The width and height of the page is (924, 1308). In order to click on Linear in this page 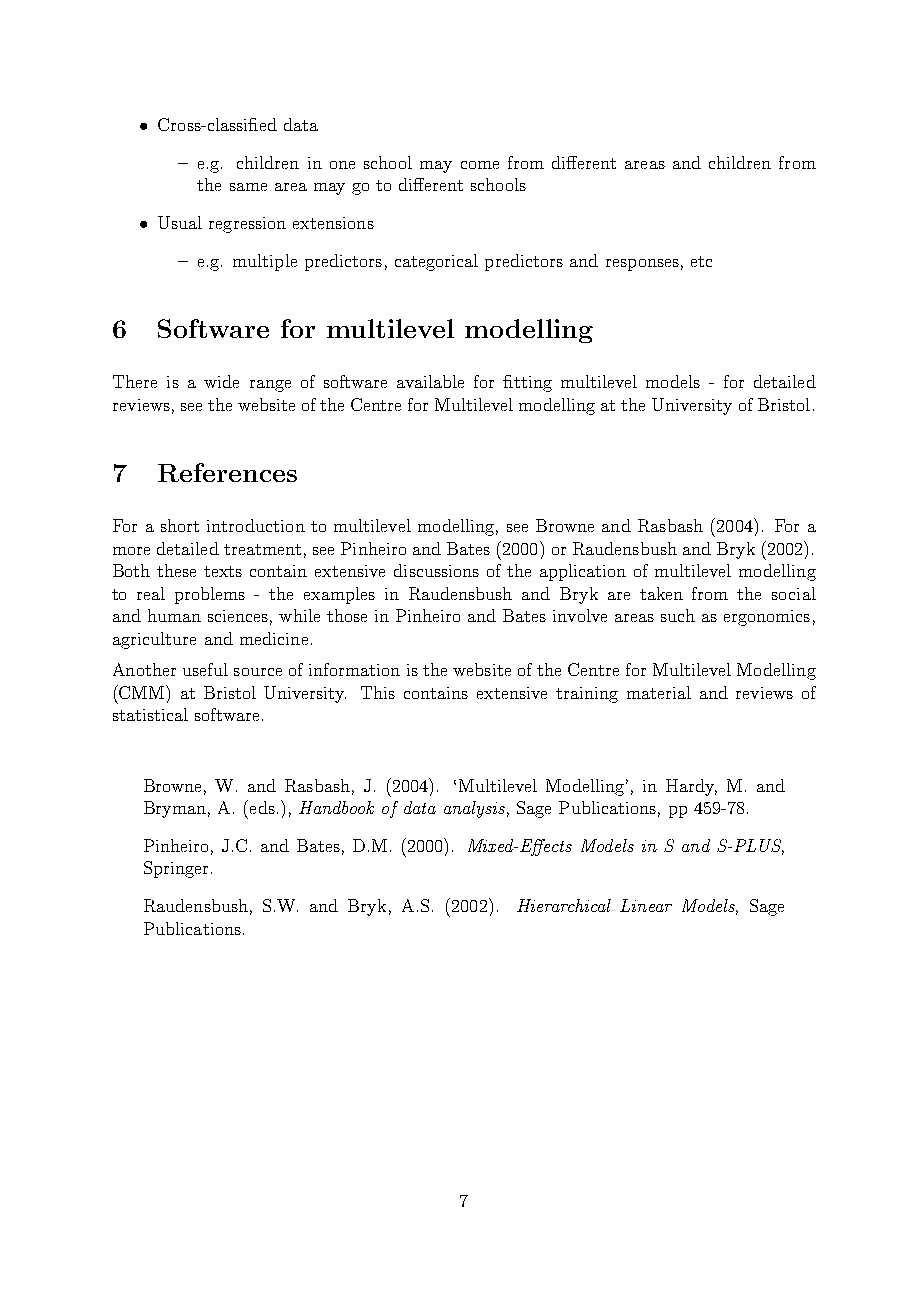, I will do `click(646, 905)`.
